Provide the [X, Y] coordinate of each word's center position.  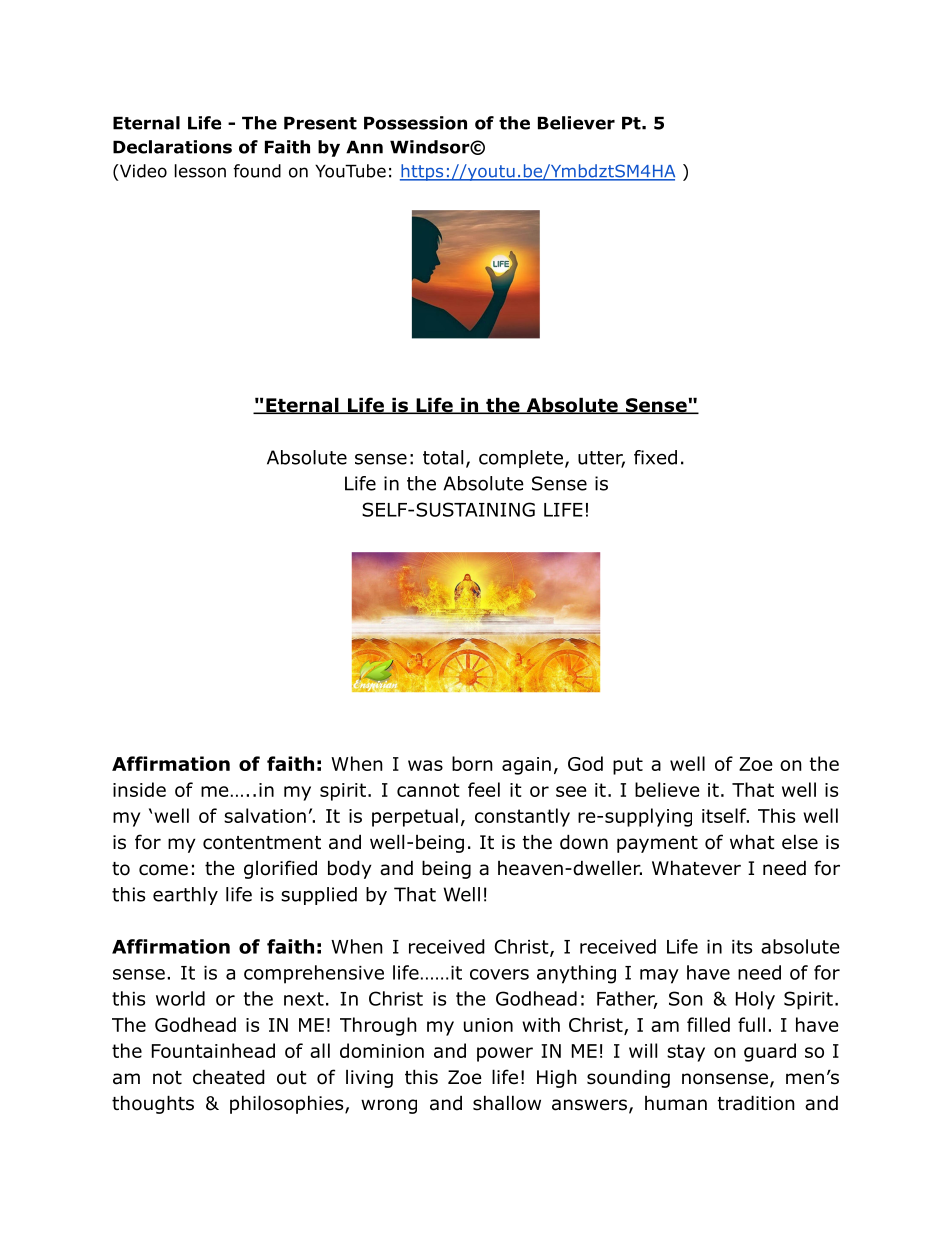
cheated [229, 1077]
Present [320, 123]
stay [686, 1053]
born [472, 763]
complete [521, 459]
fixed [655, 457]
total [443, 457]
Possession [415, 123]
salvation [265, 815]
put [628, 766]
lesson [200, 171]
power [505, 1054]
